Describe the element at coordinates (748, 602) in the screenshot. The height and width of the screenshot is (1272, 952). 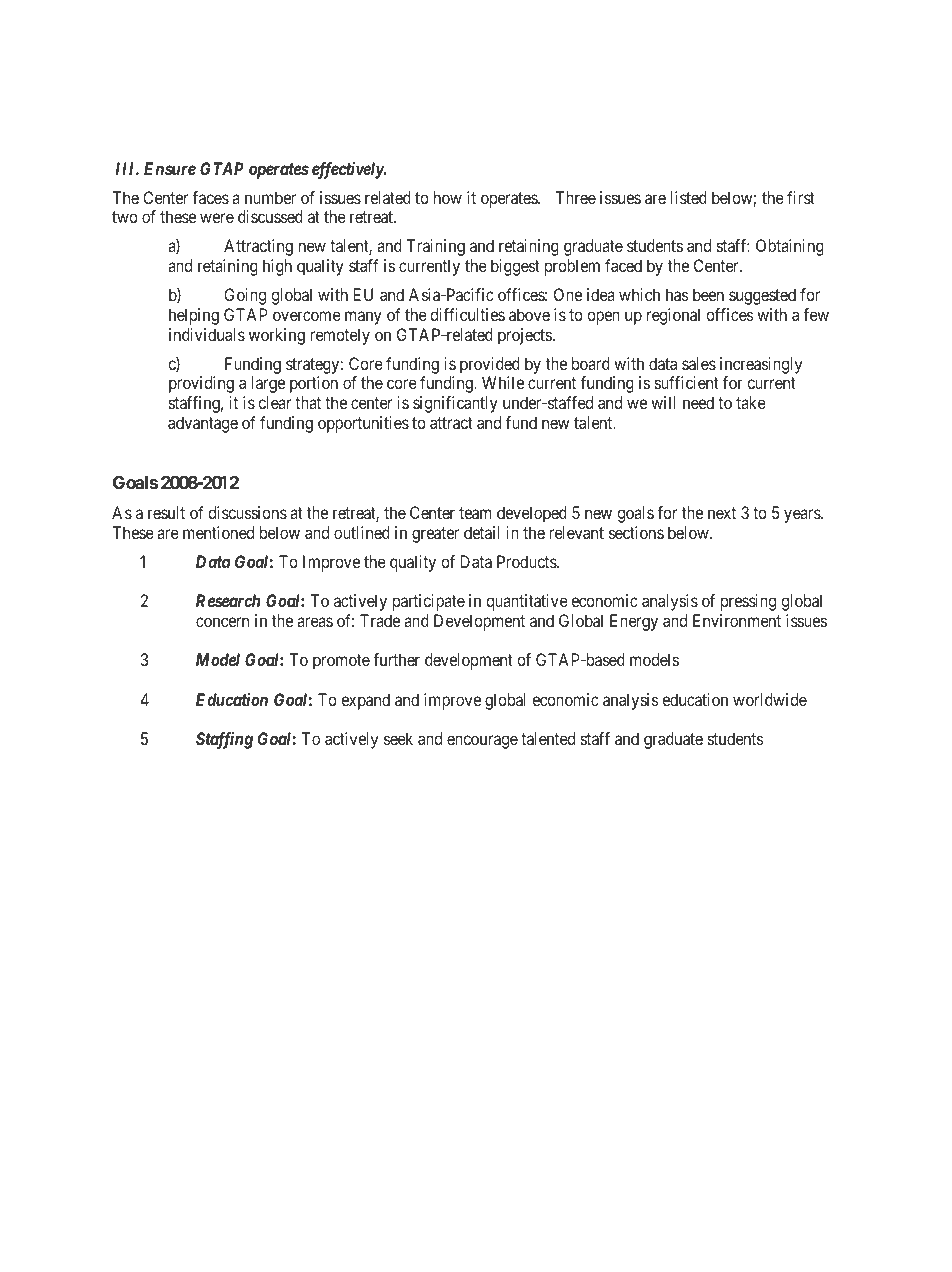
I see `pressing` at that location.
